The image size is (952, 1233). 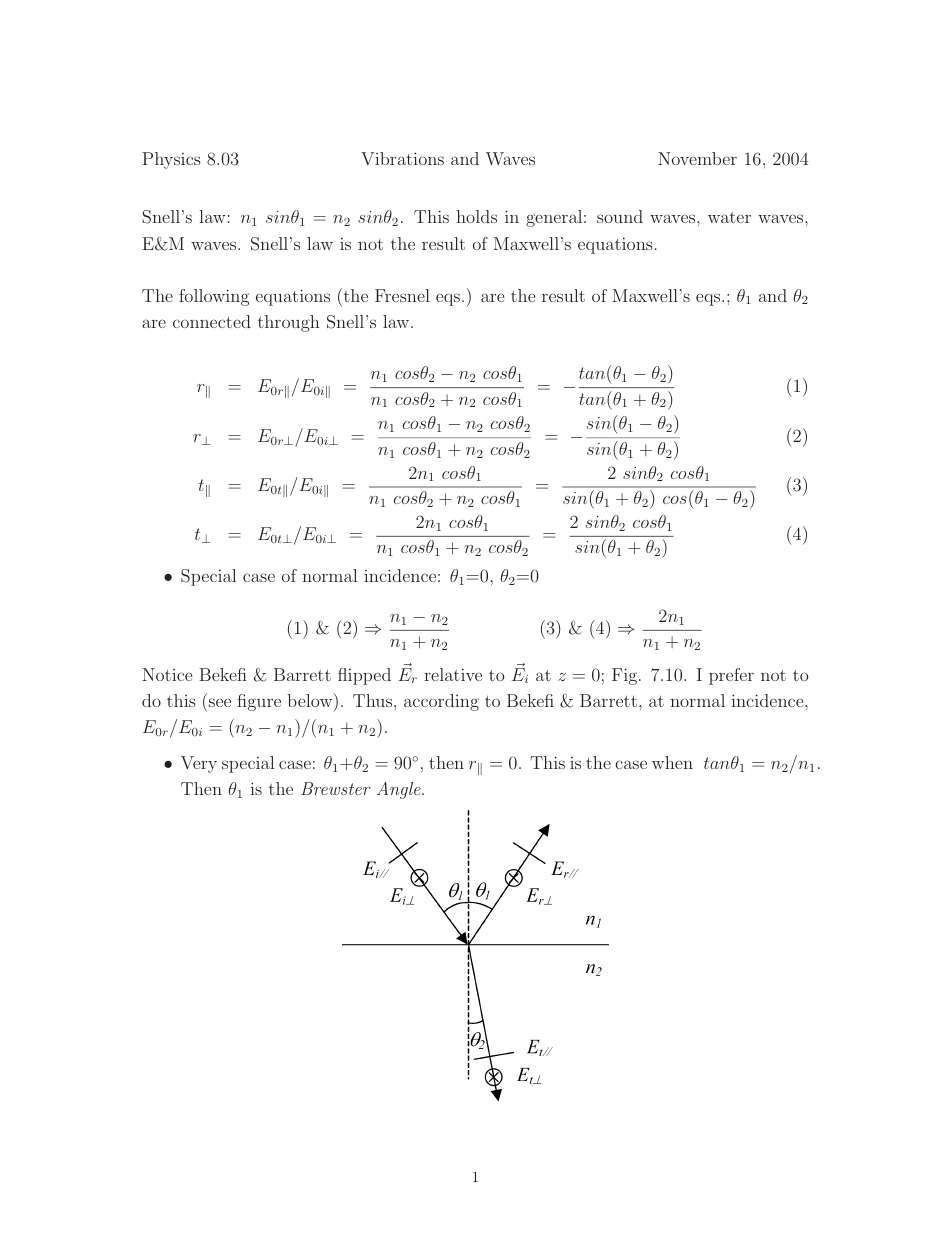 What do you see at coordinates (620, 216) in the screenshot?
I see `sound` at bounding box center [620, 216].
